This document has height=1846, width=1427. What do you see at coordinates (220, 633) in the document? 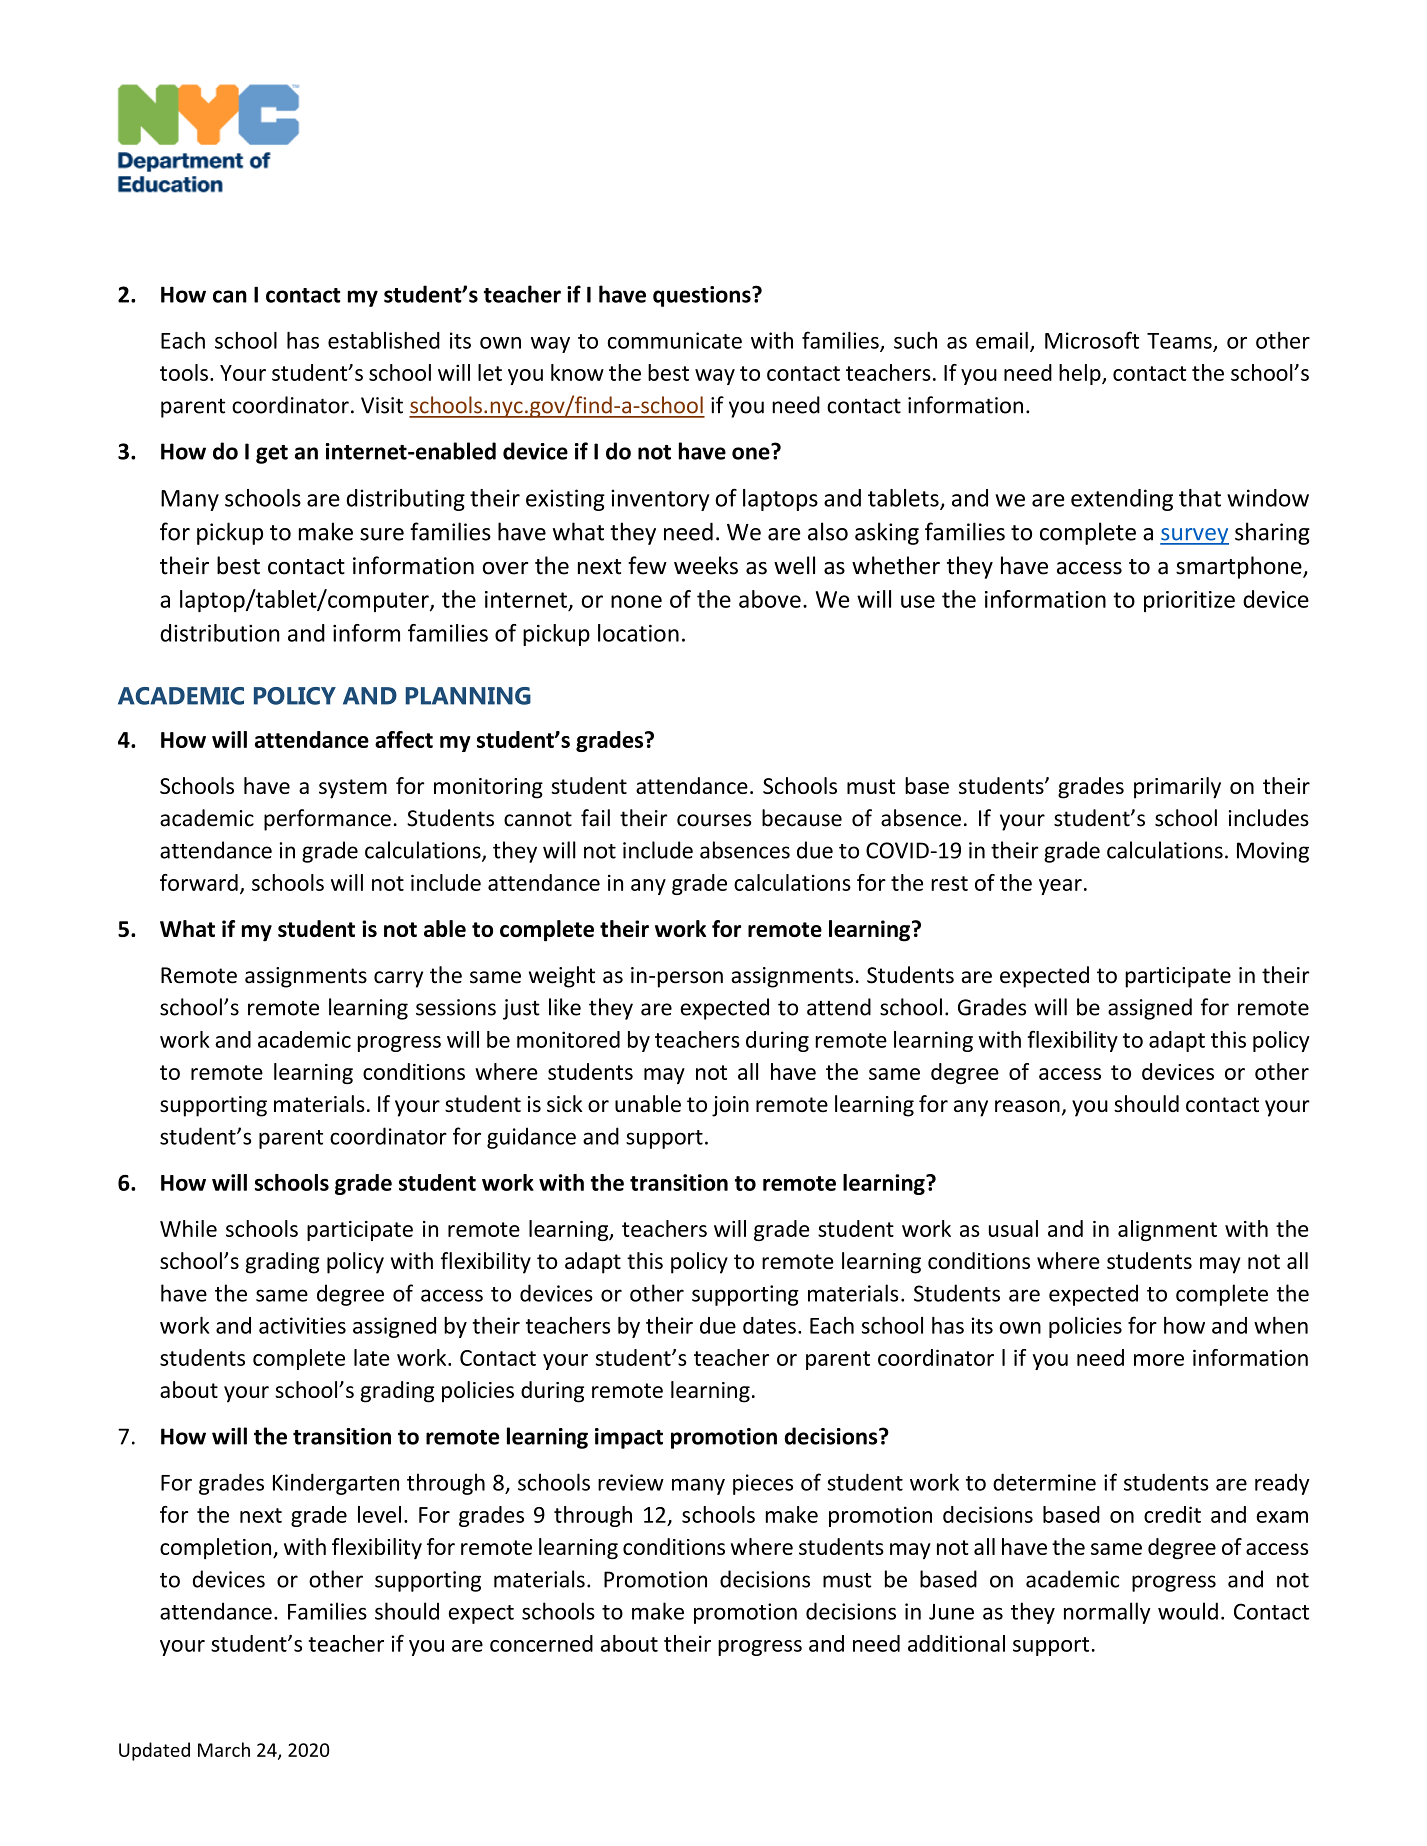
I see `distribution` at bounding box center [220, 633].
